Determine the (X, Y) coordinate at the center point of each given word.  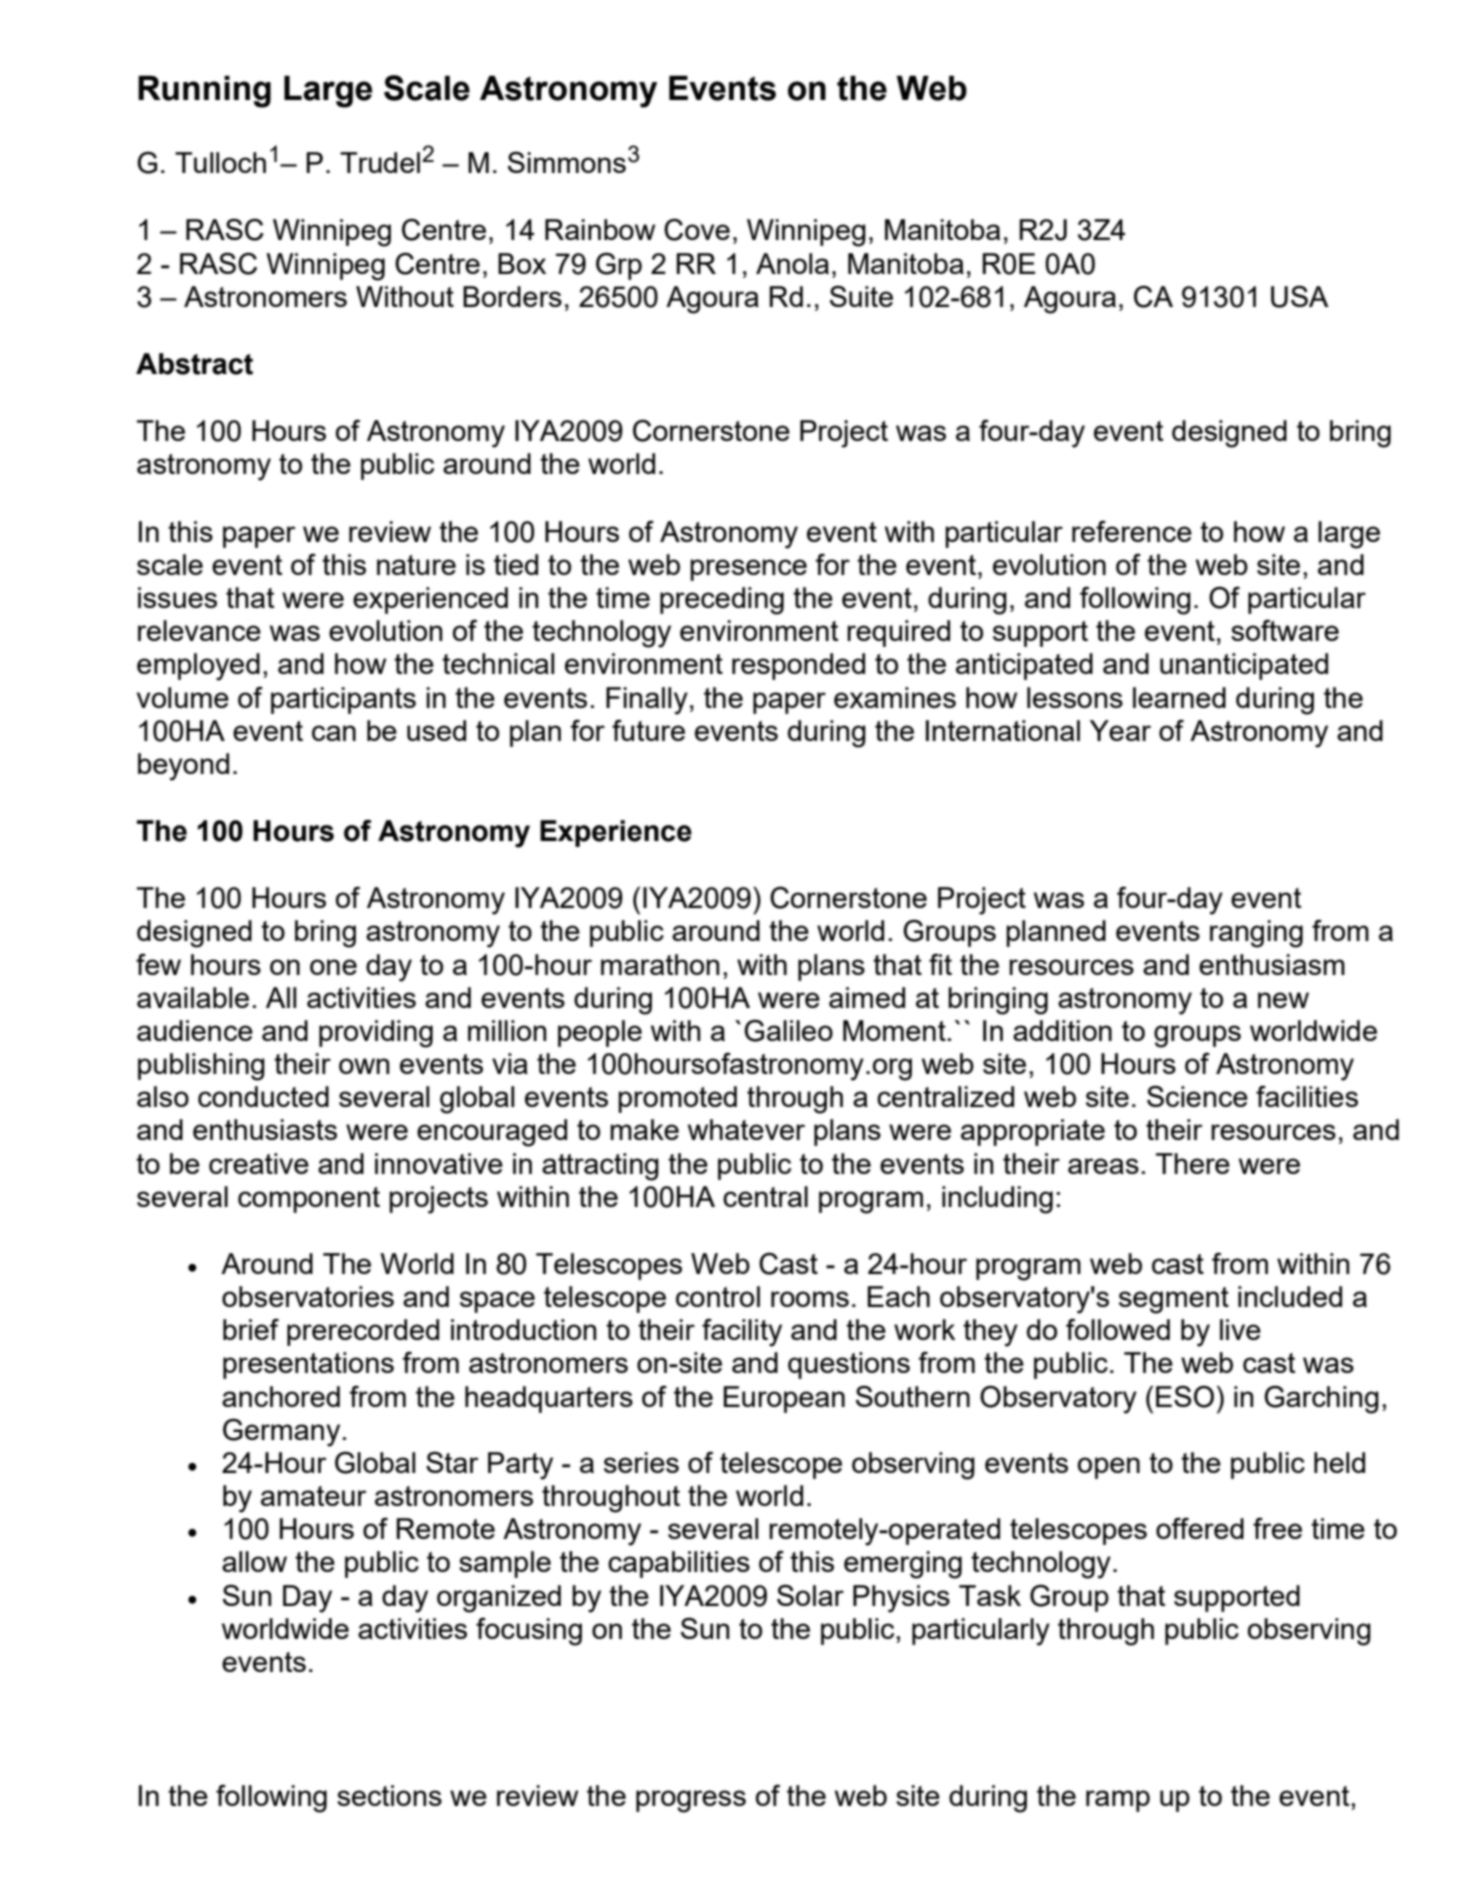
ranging (1256, 934)
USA (1300, 296)
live (1240, 1329)
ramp (1118, 1801)
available (193, 997)
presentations (308, 1365)
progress (691, 1801)
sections (389, 1795)
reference (1132, 531)
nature (416, 565)
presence (748, 570)
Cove (697, 230)
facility (742, 1333)
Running (204, 91)
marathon (660, 964)
